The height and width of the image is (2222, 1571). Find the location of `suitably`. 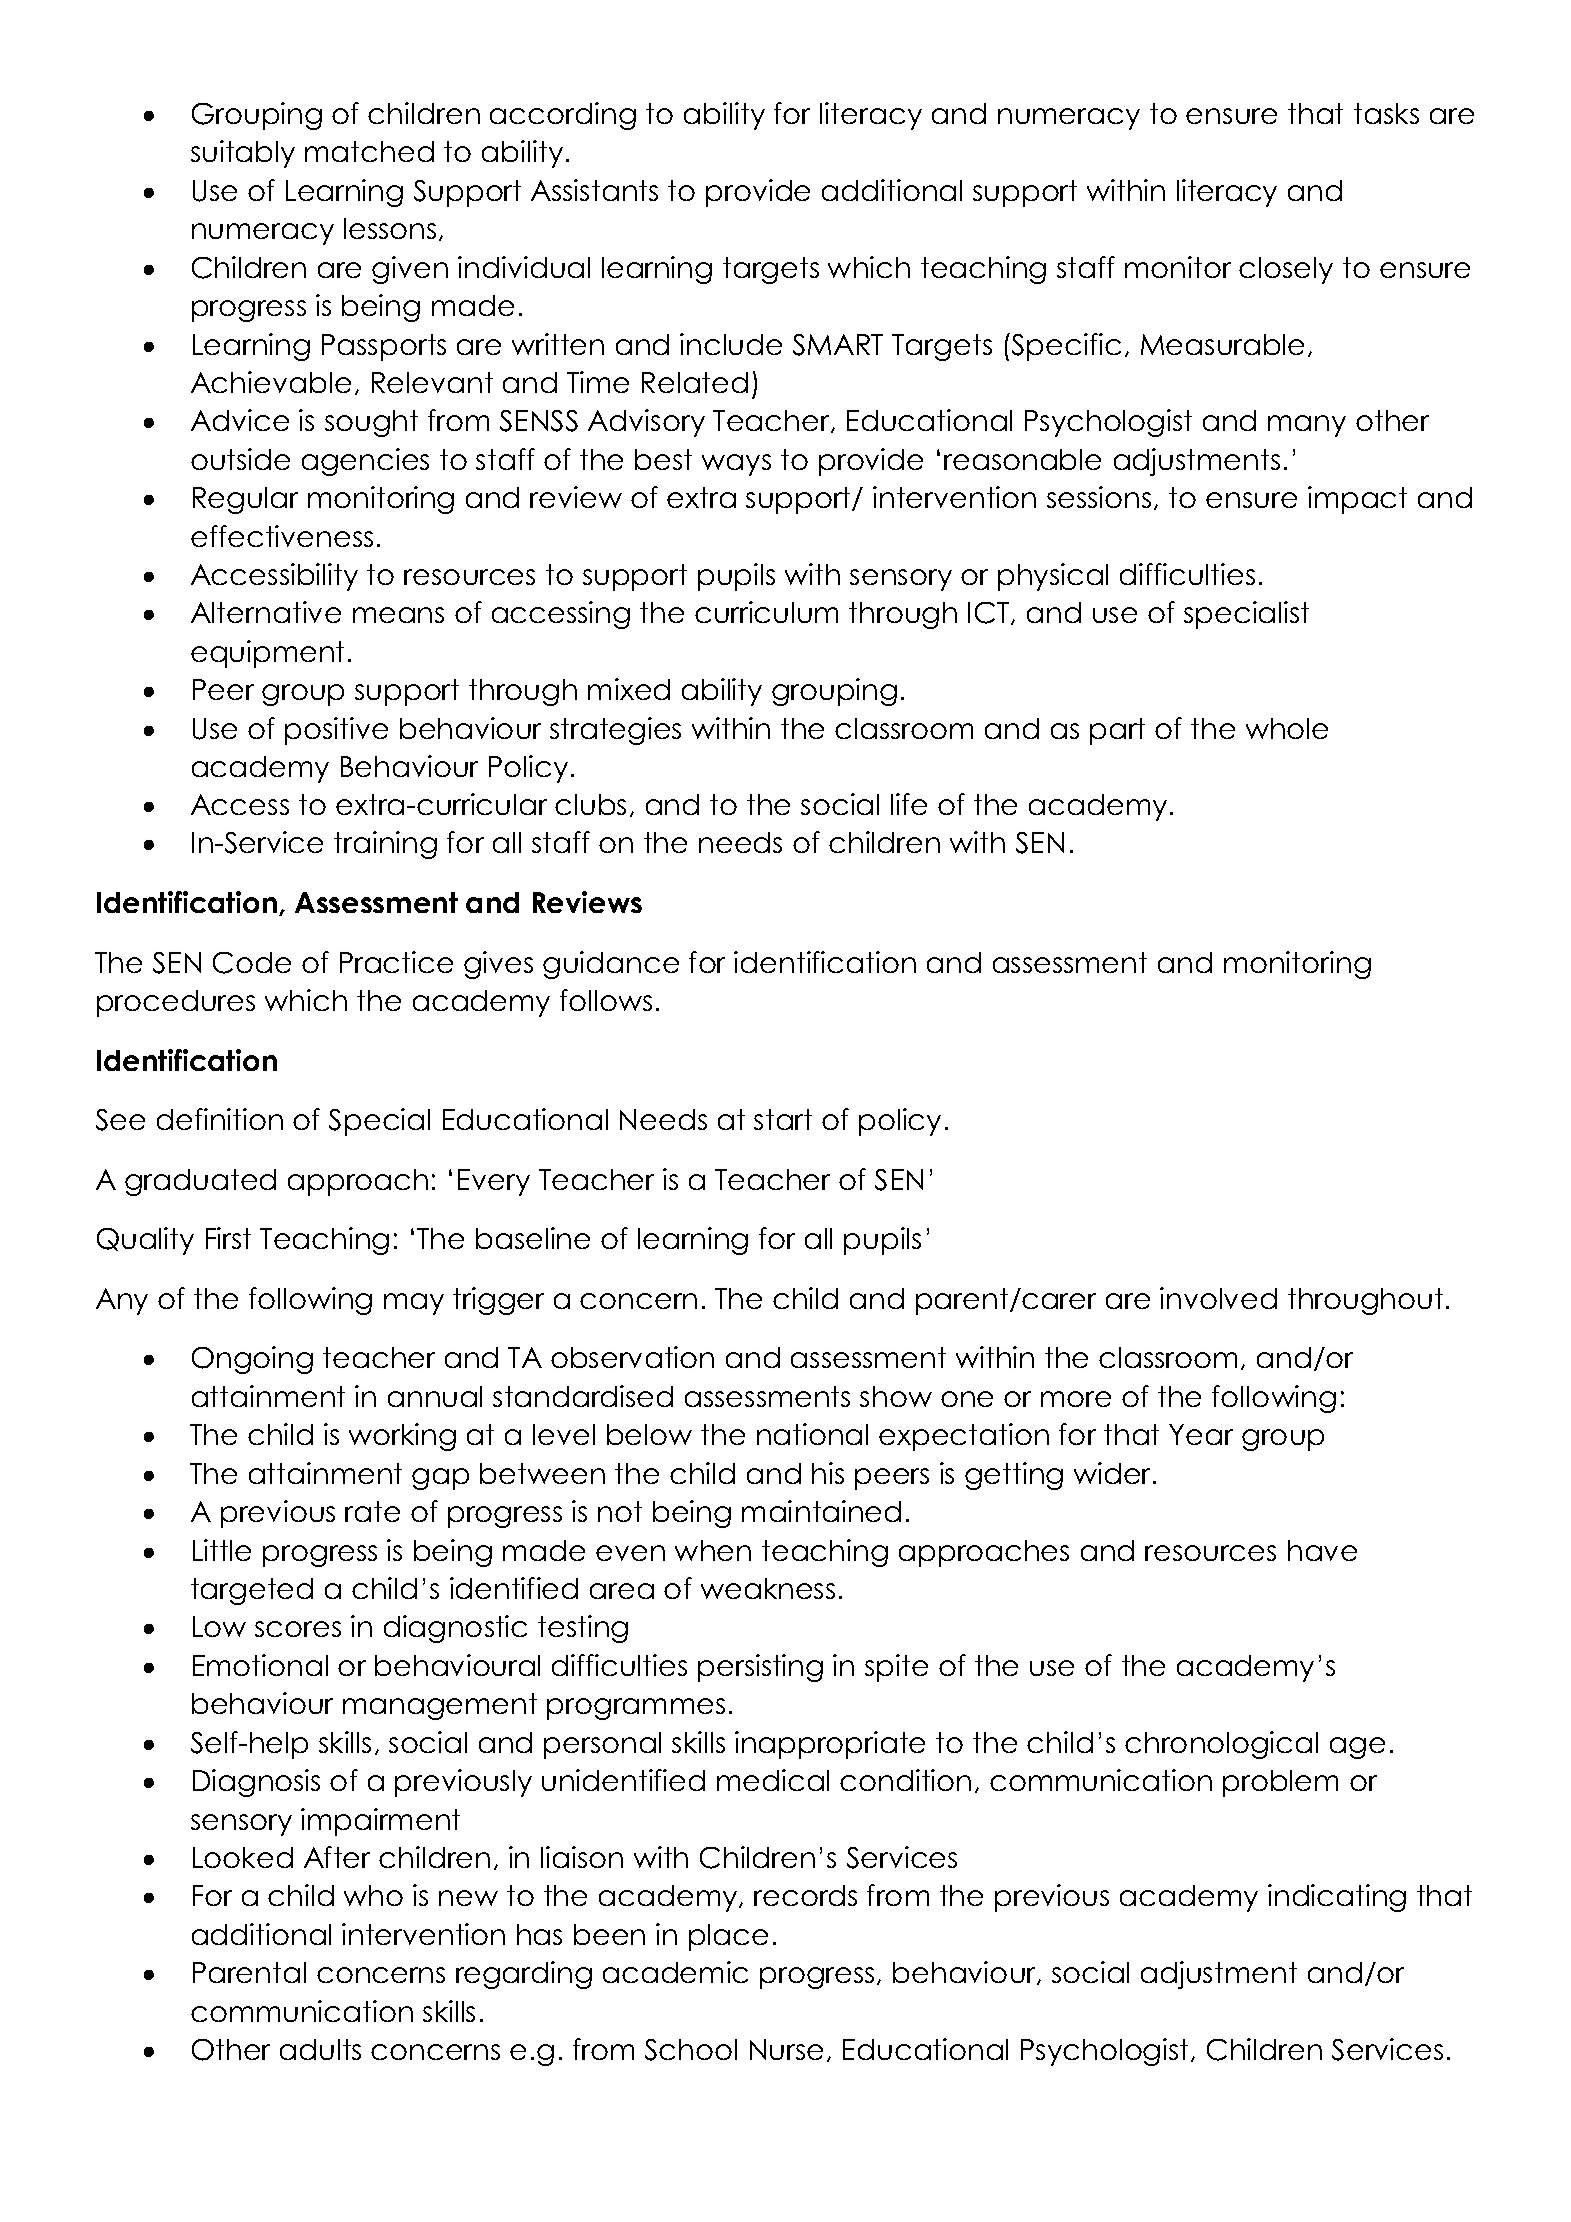

suitably is located at coordinates (243, 154).
